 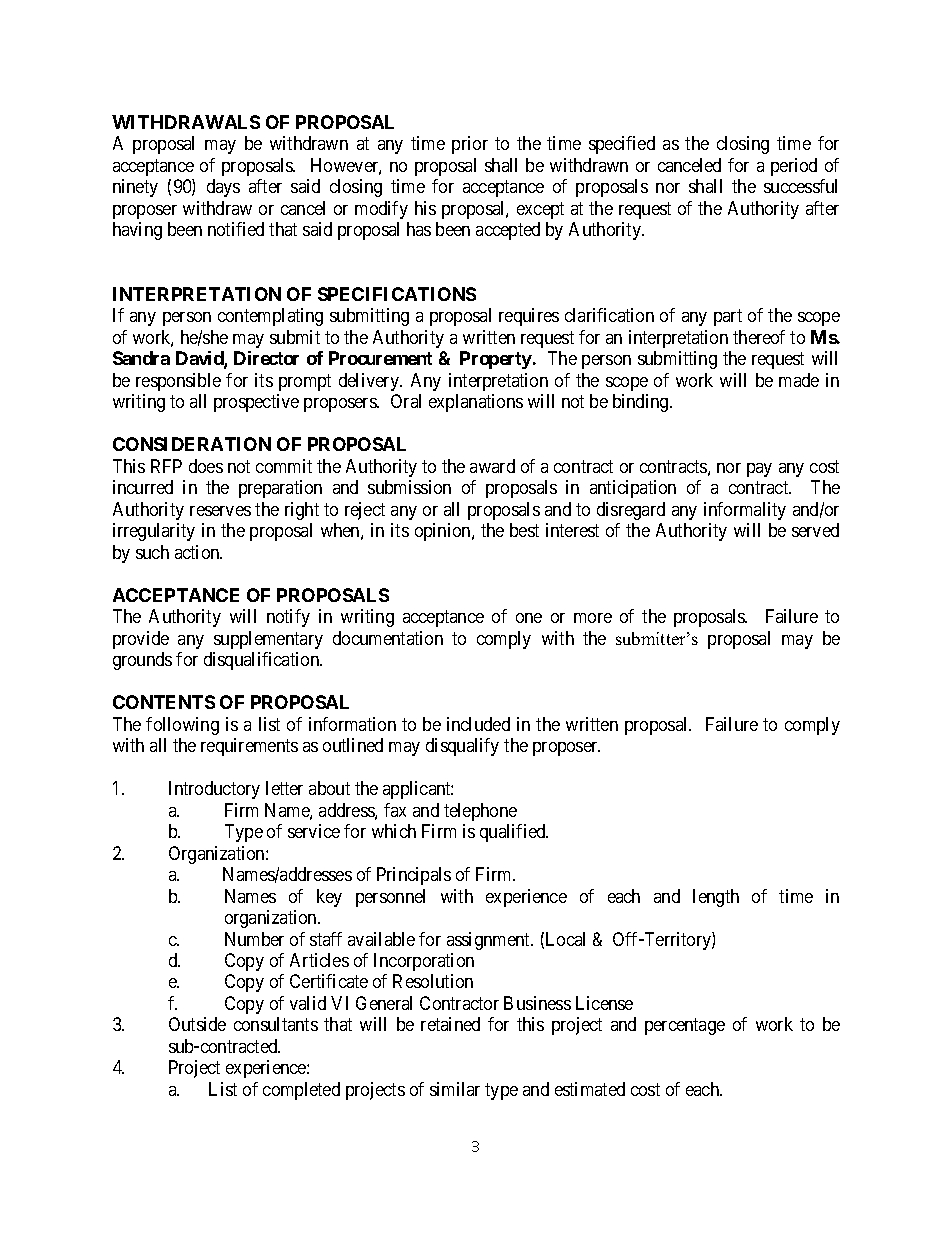 I want to click on reserves, so click(x=220, y=511).
